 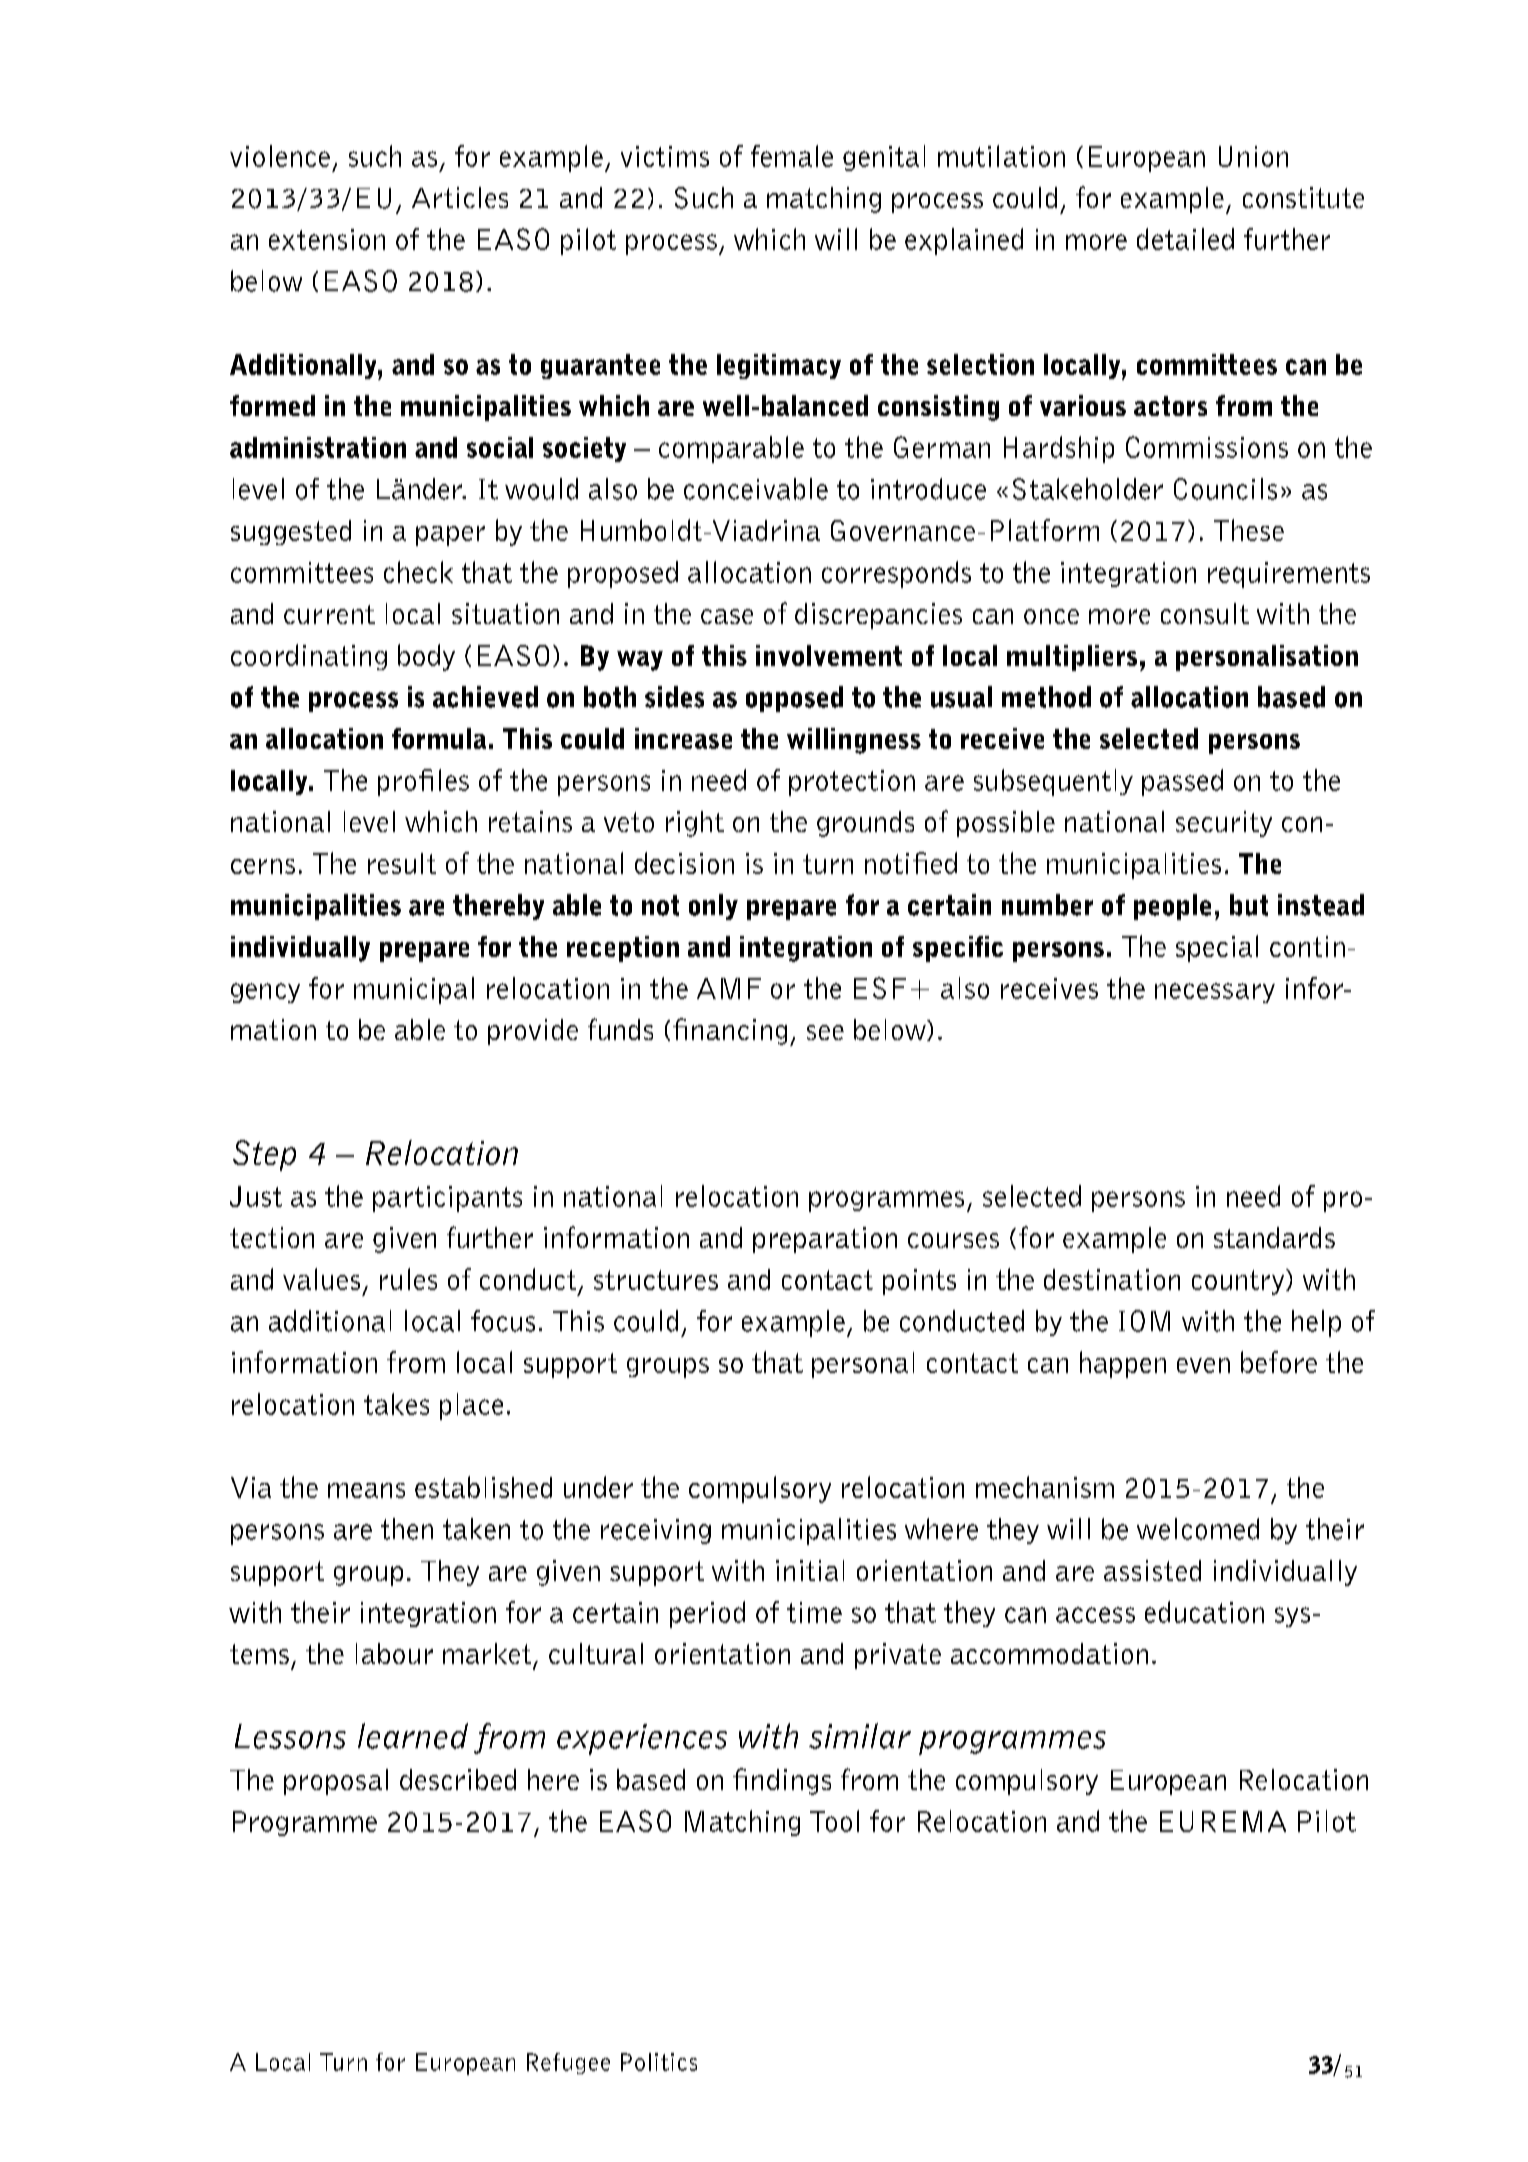 What do you see at coordinates (327, 239) in the image?
I see `extension` at bounding box center [327, 239].
